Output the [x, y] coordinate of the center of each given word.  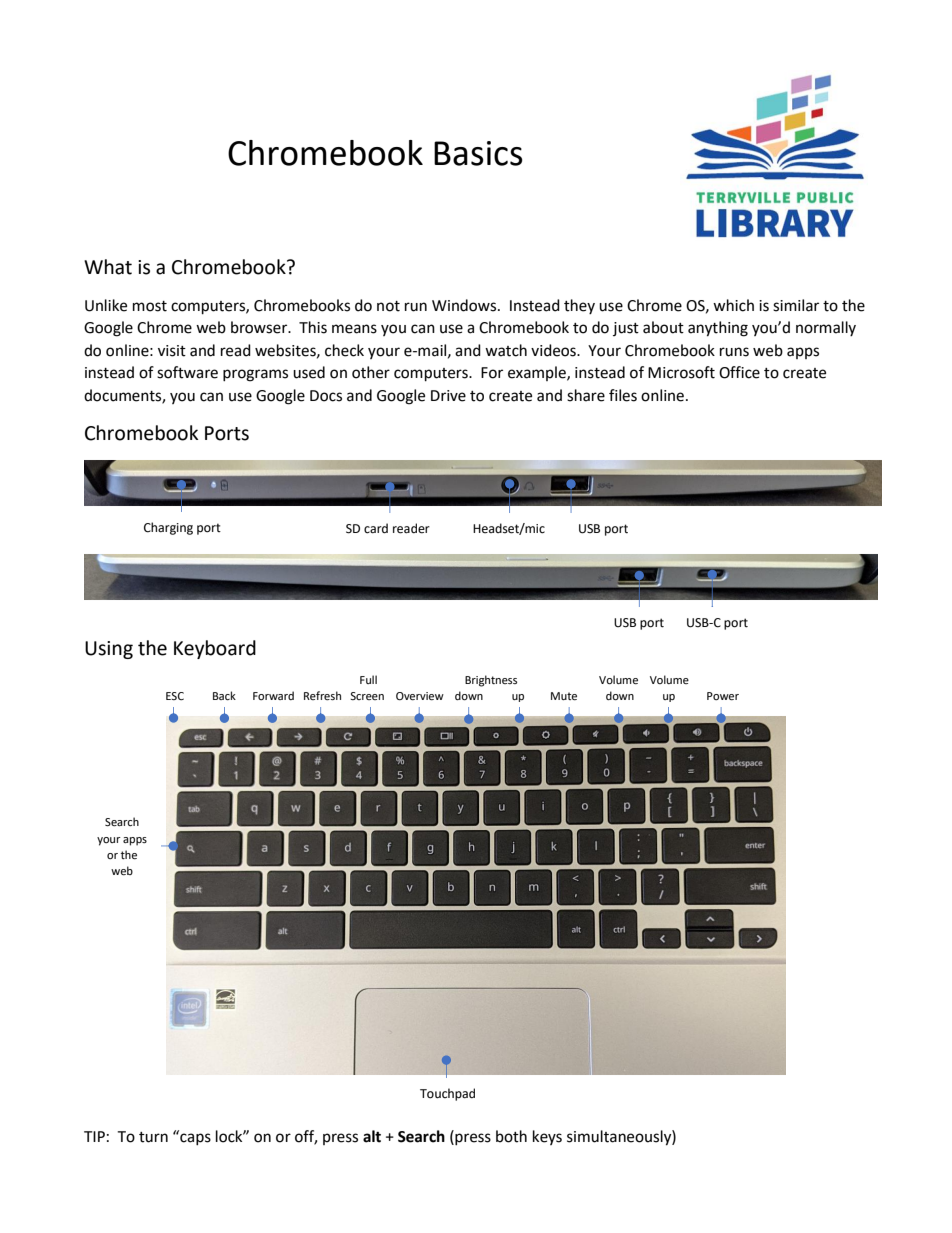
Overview [420, 696]
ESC [175, 696]
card [376, 528]
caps [194, 1138]
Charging [168, 528]
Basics [478, 153]
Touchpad [447, 1094]
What [108, 267]
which [733, 305]
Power [723, 696]
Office [739, 372]
